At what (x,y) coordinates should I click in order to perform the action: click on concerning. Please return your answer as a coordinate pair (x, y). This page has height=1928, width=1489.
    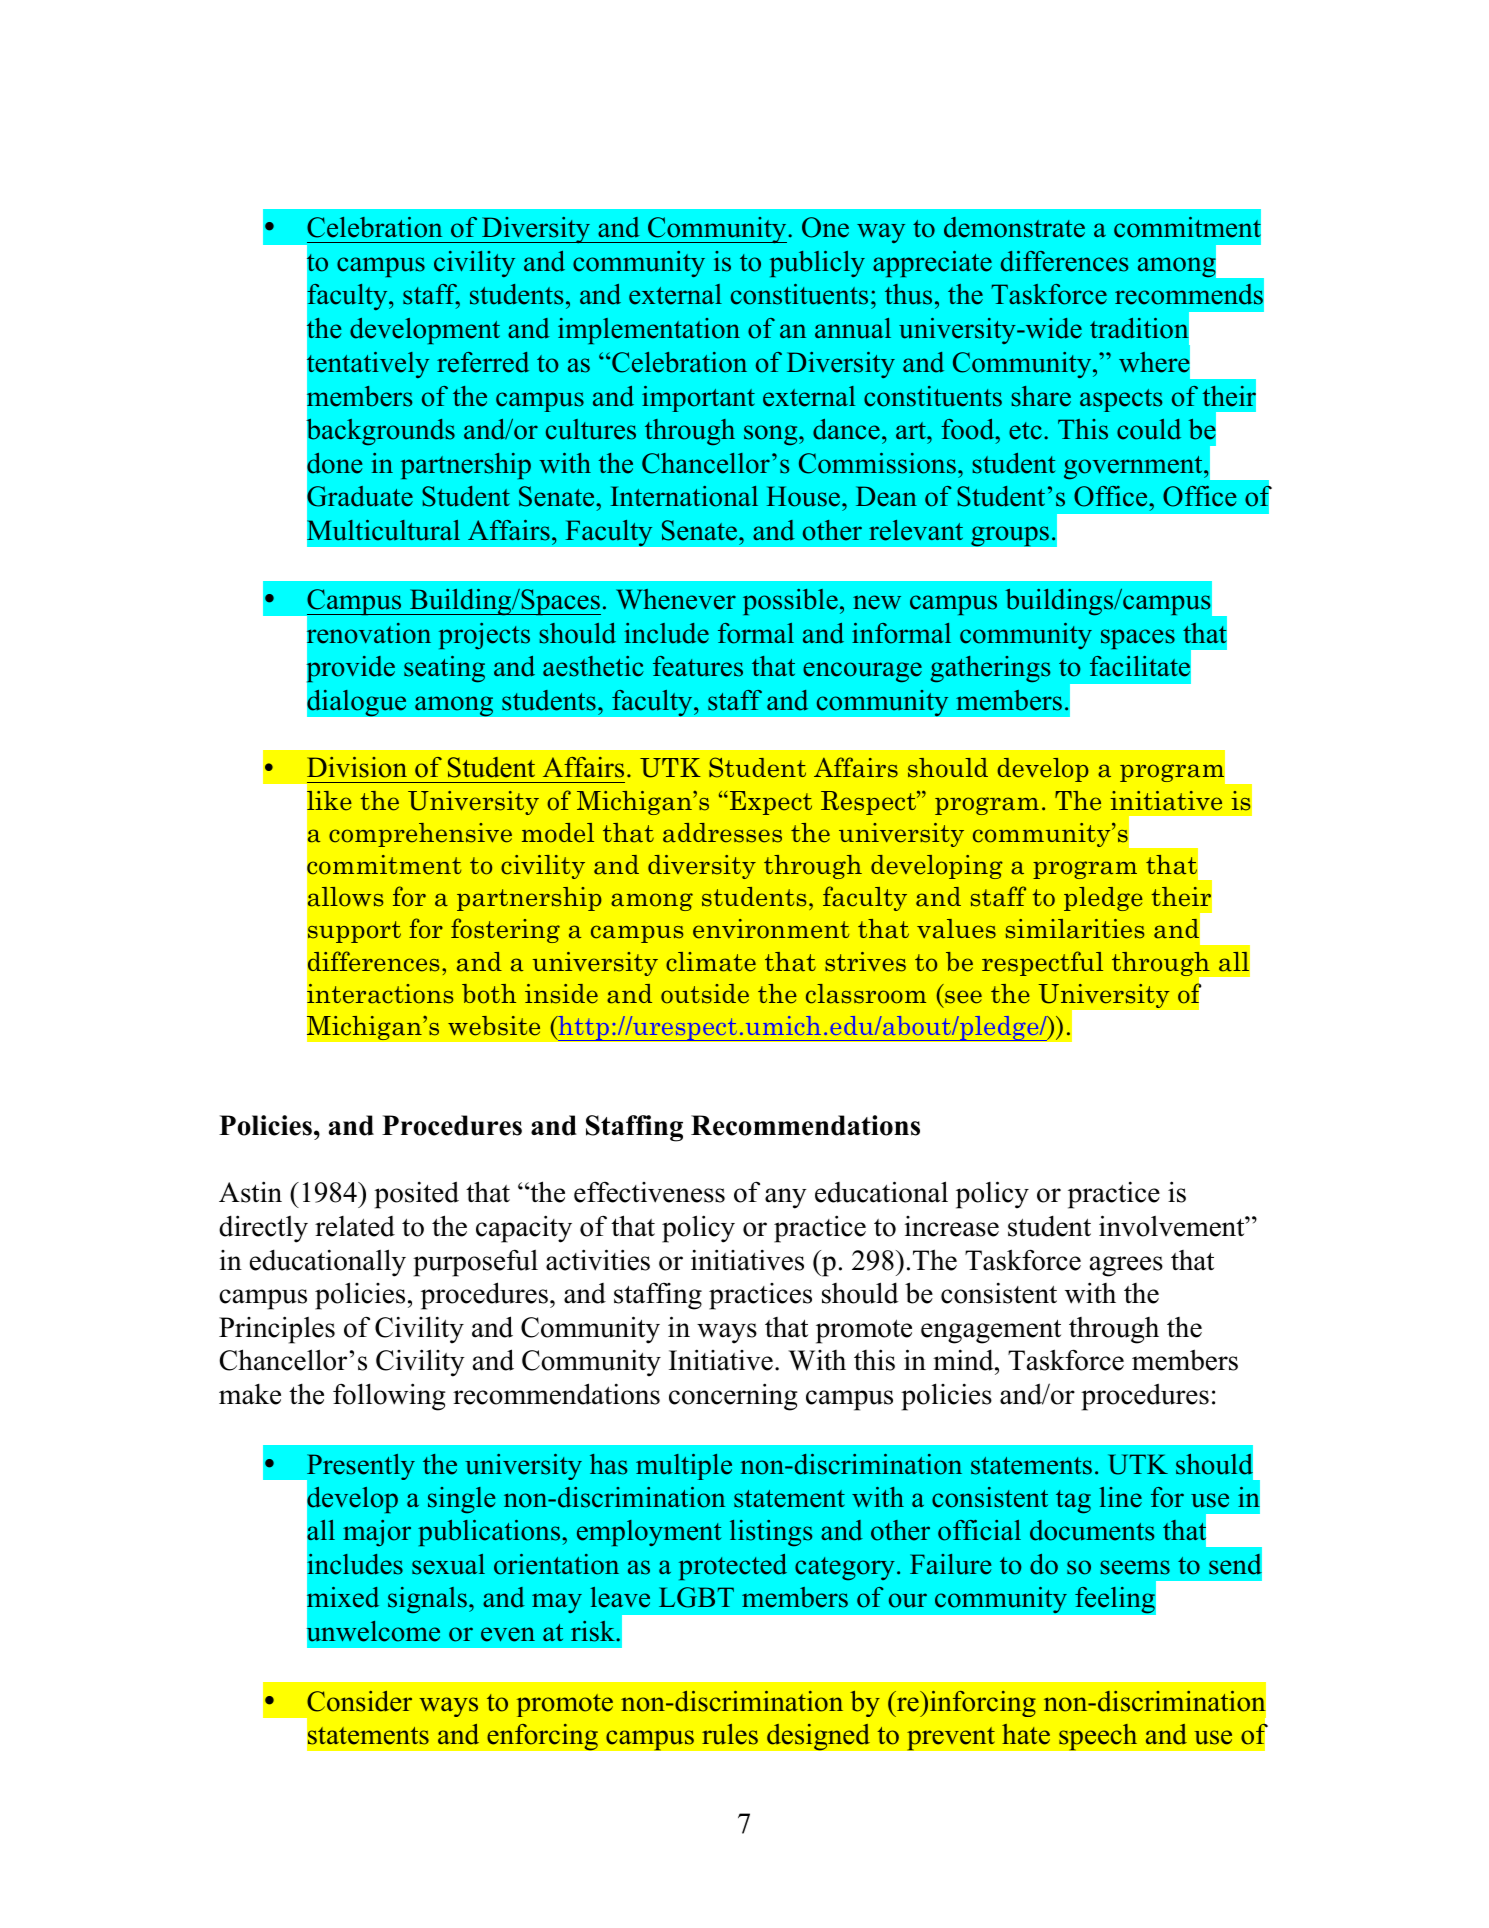
    Looking at the image, I should click on (733, 1397).
